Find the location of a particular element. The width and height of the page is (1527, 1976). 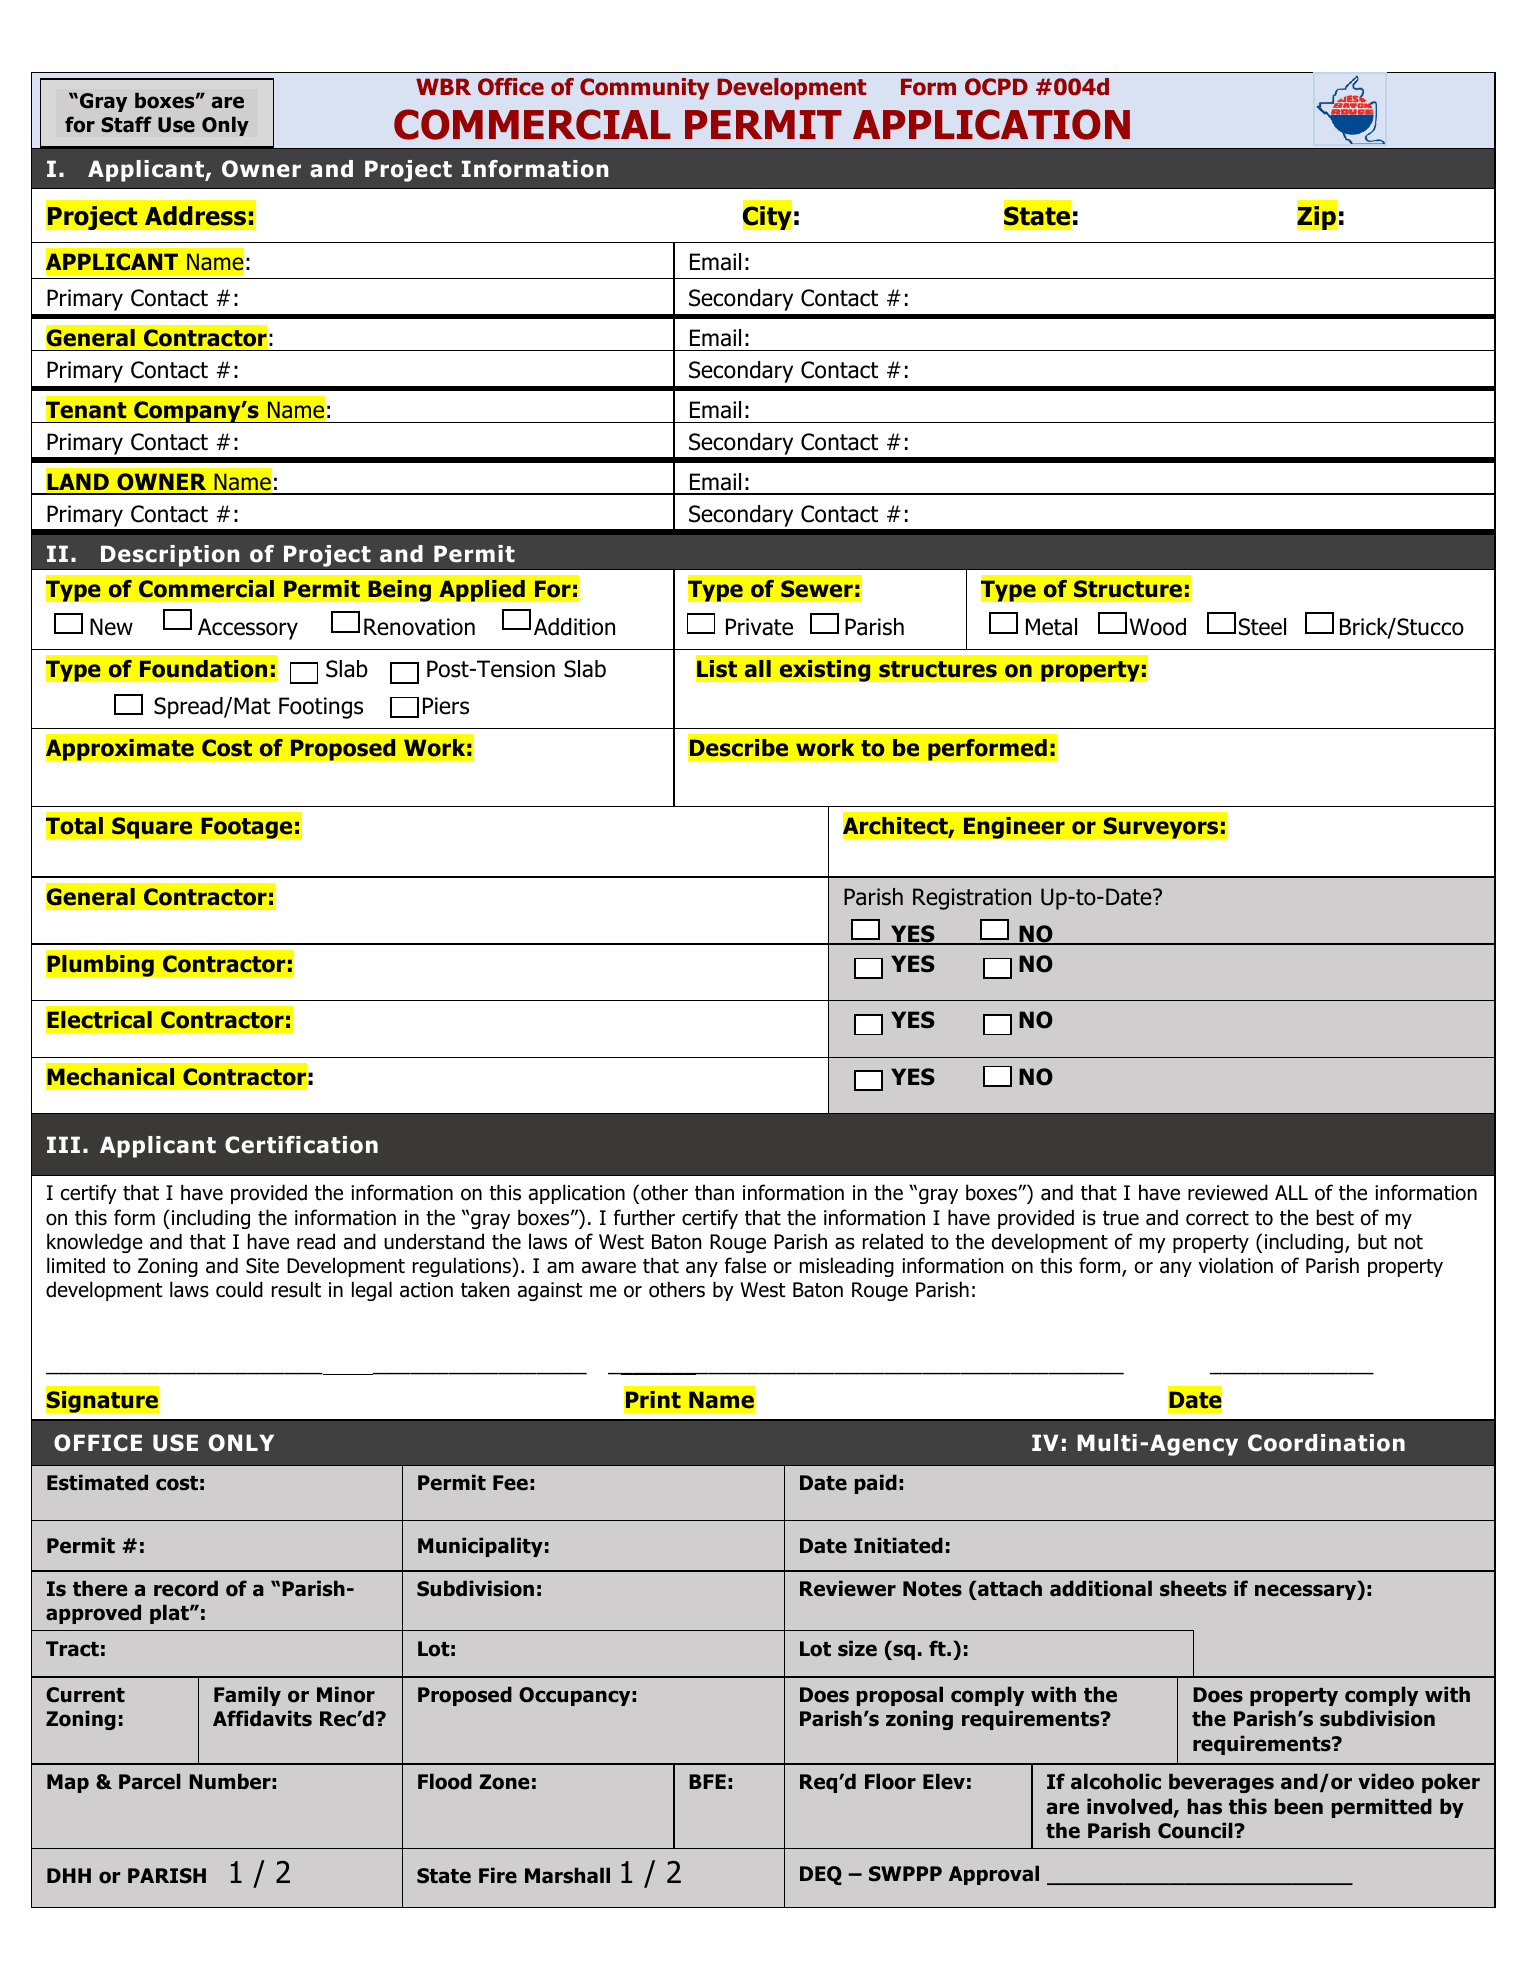

Parcel is located at coordinates (150, 1781).
